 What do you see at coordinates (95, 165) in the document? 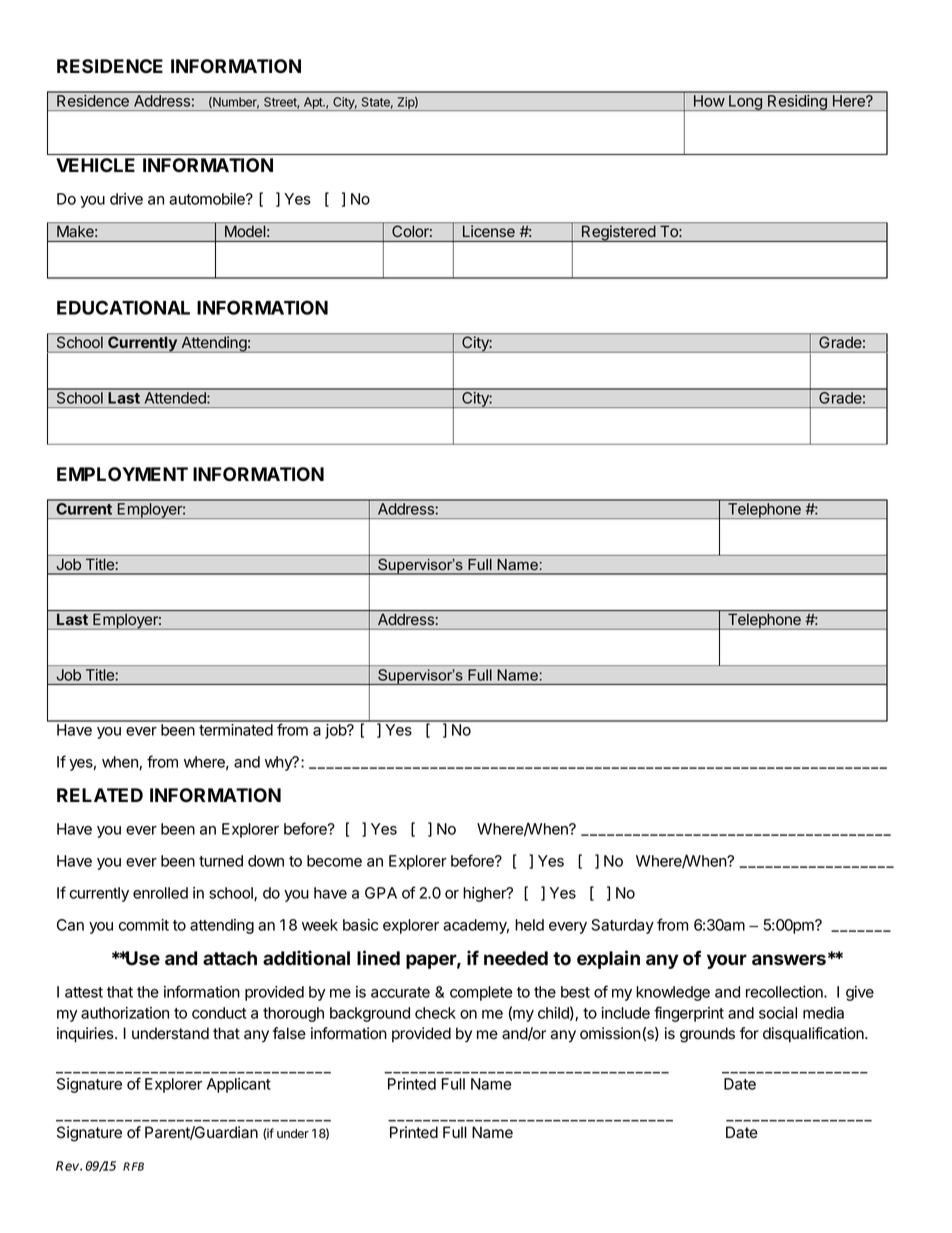
I see `VEHICLE` at bounding box center [95, 165].
